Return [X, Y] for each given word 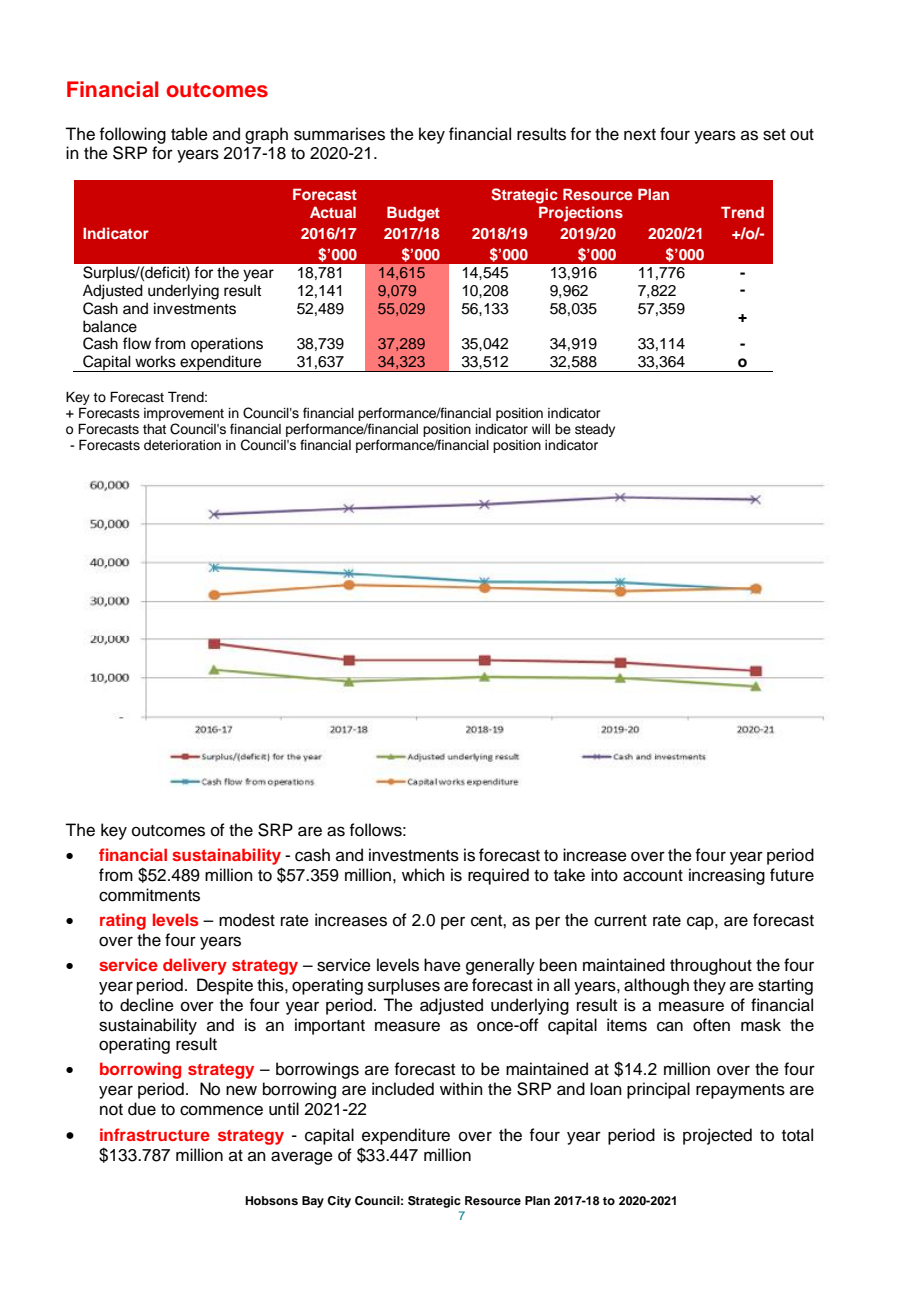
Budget [413, 214]
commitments [149, 895]
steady [595, 430]
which [423, 875]
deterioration [182, 445]
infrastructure [155, 1134]
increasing [727, 876]
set [774, 135]
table [189, 134]
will [541, 429]
